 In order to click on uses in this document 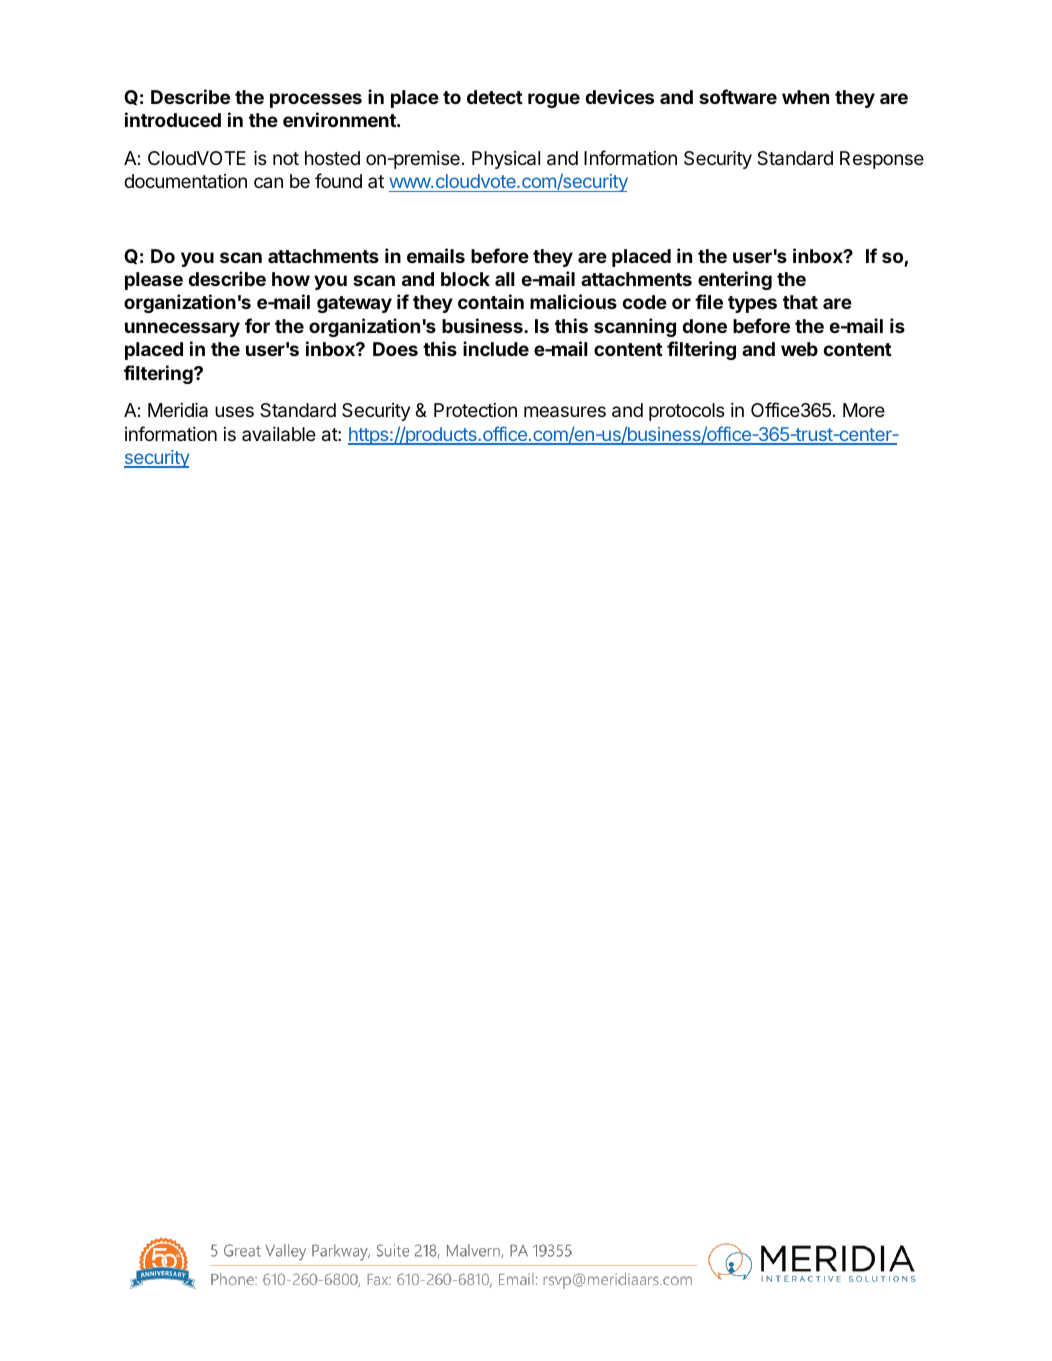, I will do `click(234, 411)`.
